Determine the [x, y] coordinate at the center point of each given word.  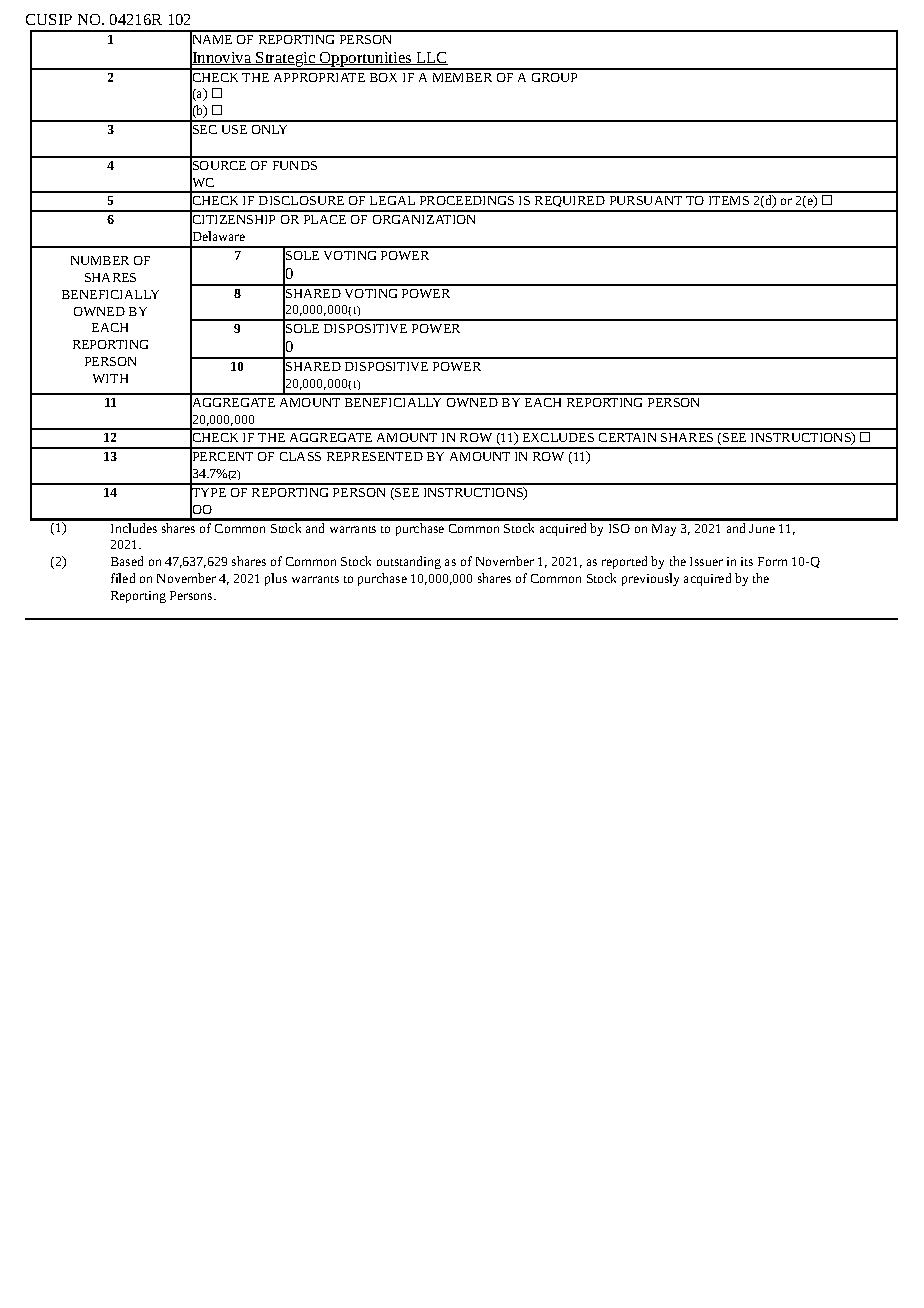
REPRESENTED [375, 456]
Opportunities [366, 60]
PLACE [325, 219]
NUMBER [100, 260]
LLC [431, 58]
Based [127, 561]
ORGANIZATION [424, 219]
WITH [110, 378]
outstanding [409, 562]
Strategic [286, 60]
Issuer [706, 561]
